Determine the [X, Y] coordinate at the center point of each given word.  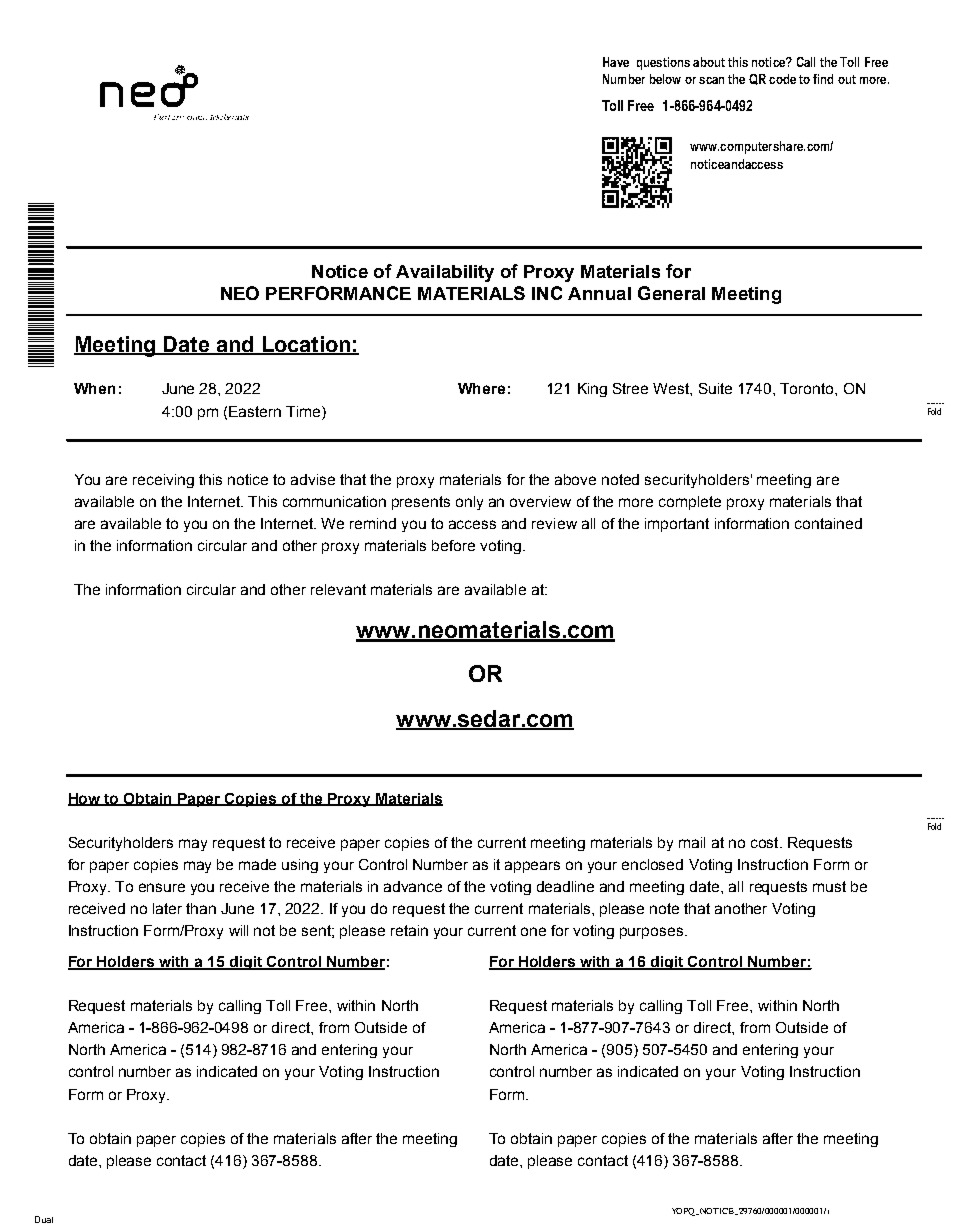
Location [306, 345]
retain [409, 930]
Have [616, 62]
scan [711, 80]
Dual [44, 1219]
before [453, 545]
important [677, 525]
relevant [338, 589]
